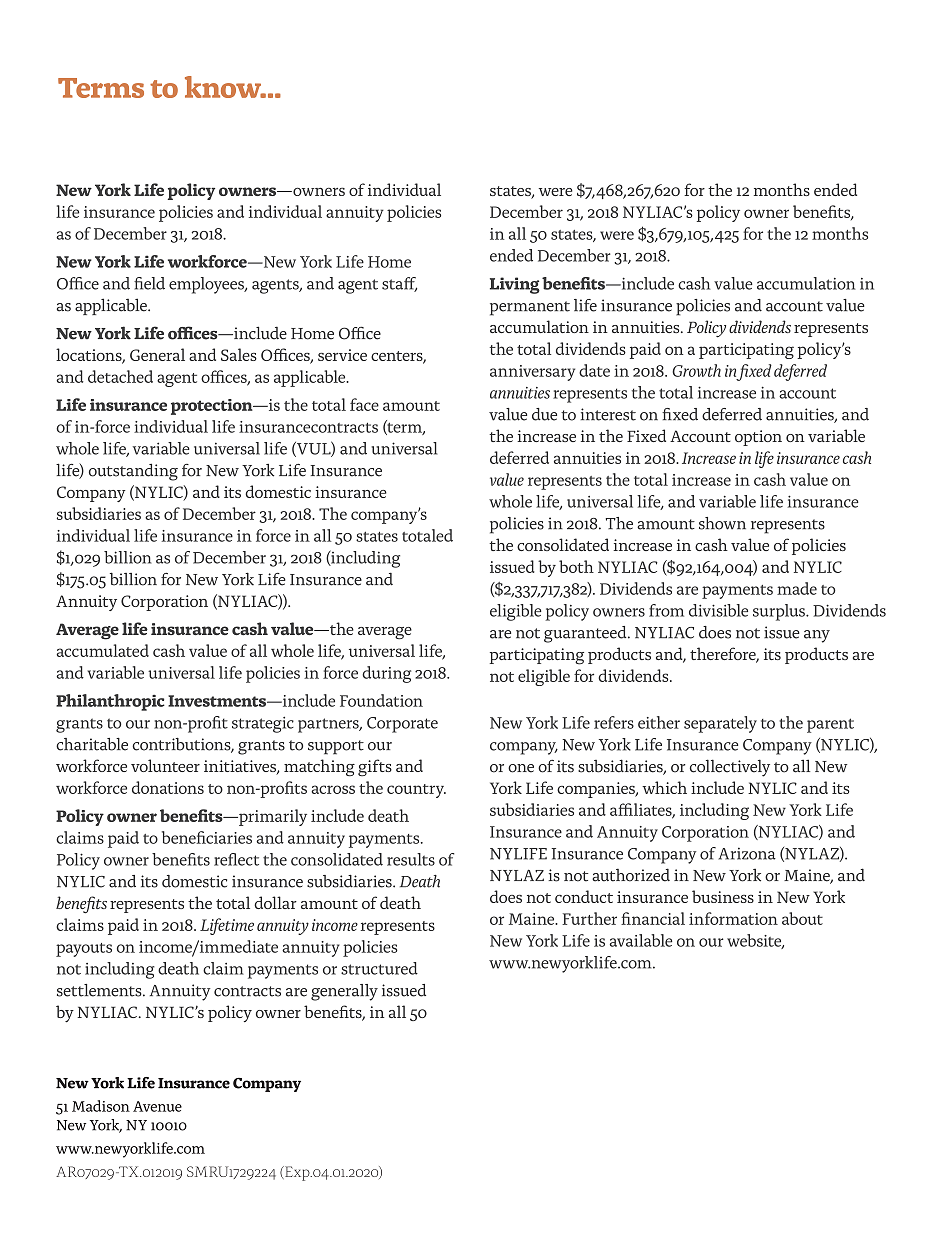  Describe the element at coordinates (797, 588) in the document. I see `made` at that location.
